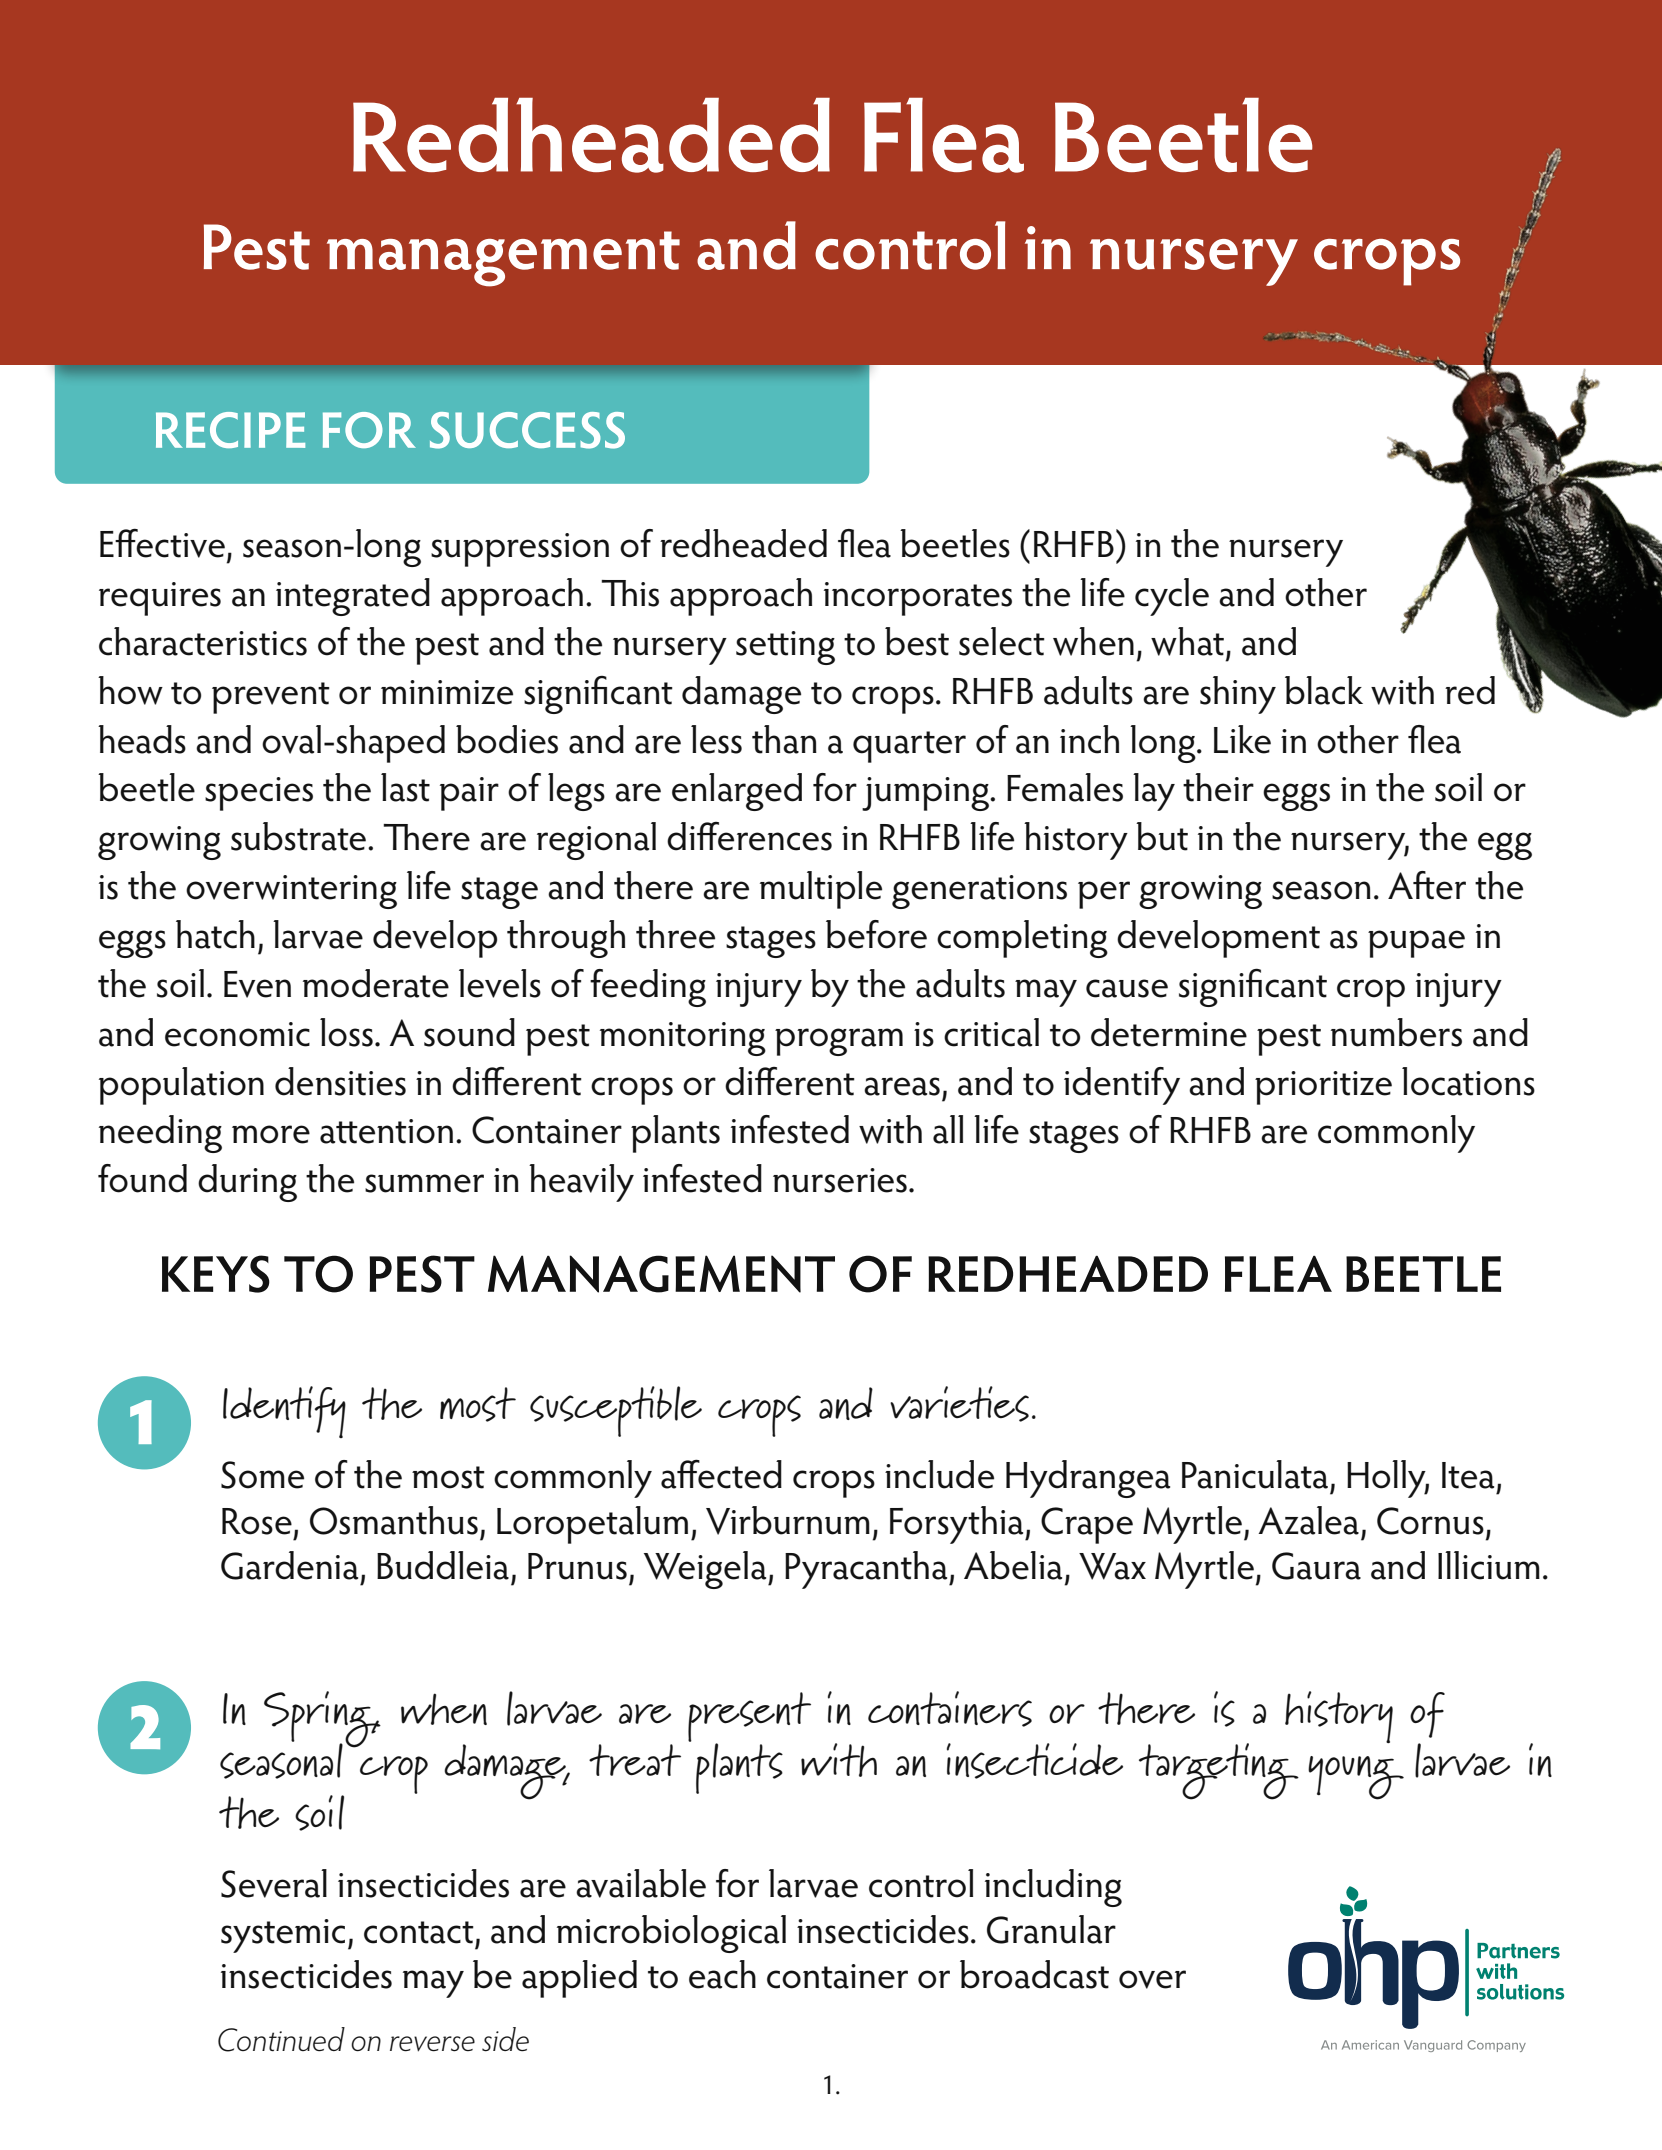 This screenshot has height=2150, width=1662. I want to click on nurseries, so click(840, 1180).
